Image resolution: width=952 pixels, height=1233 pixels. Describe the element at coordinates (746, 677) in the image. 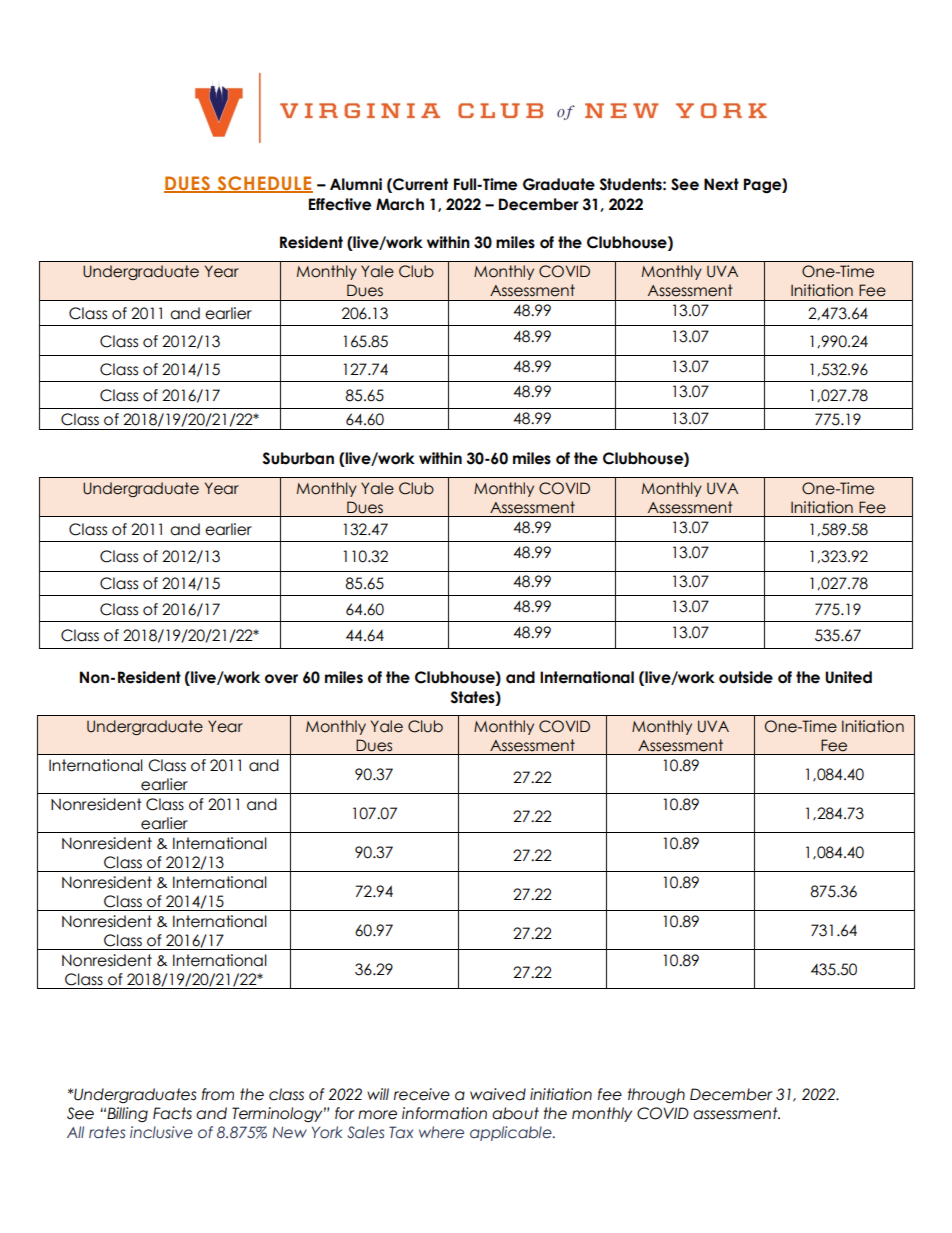

I see `outside` at that location.
